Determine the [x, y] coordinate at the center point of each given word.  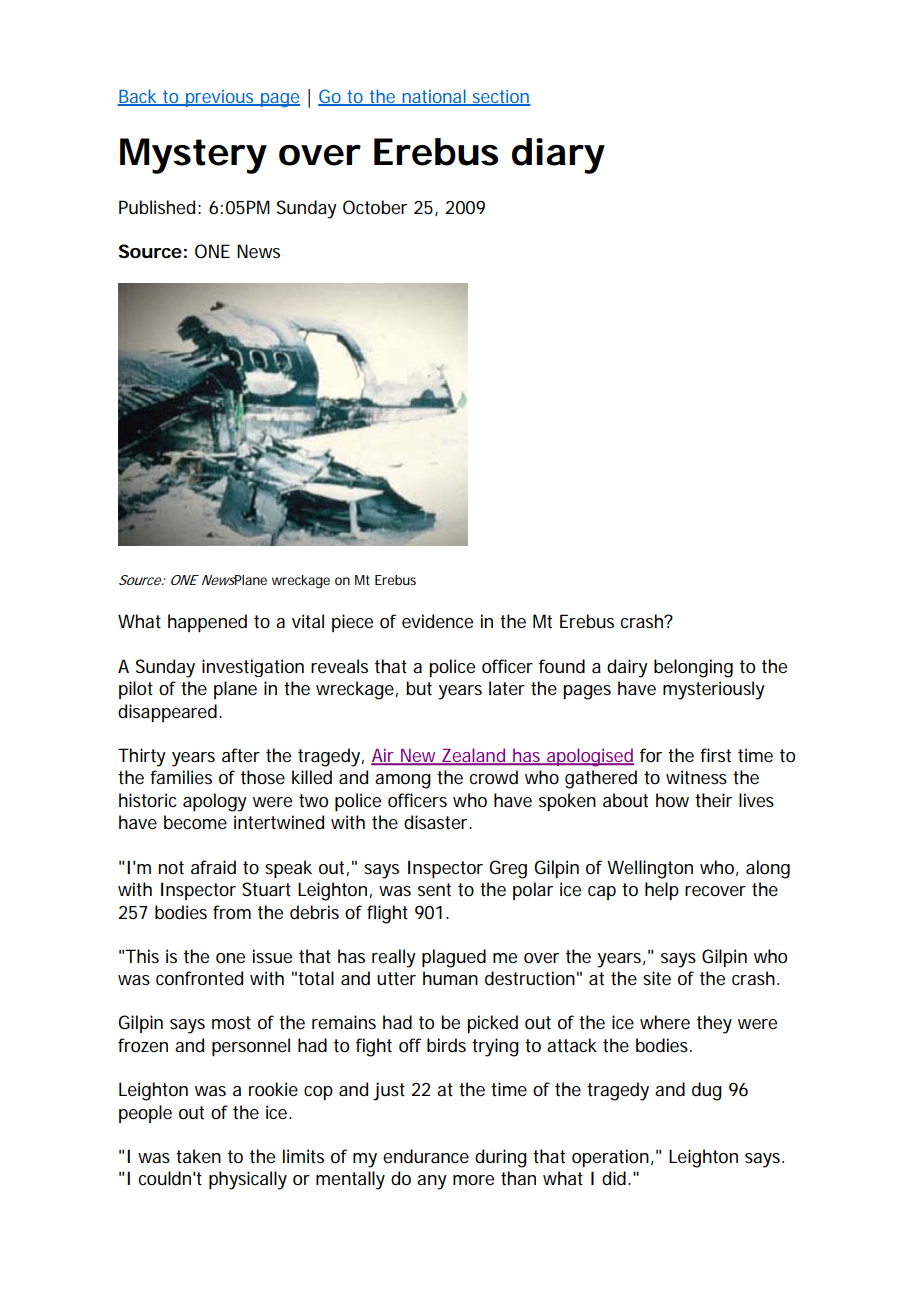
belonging [693, 668]
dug [707, 1091]
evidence [437, 621]
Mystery [193, 156]
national [434, 97]
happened [207, 623]
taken [198, 1156]
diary [558, 156]
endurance [426, 1156]
